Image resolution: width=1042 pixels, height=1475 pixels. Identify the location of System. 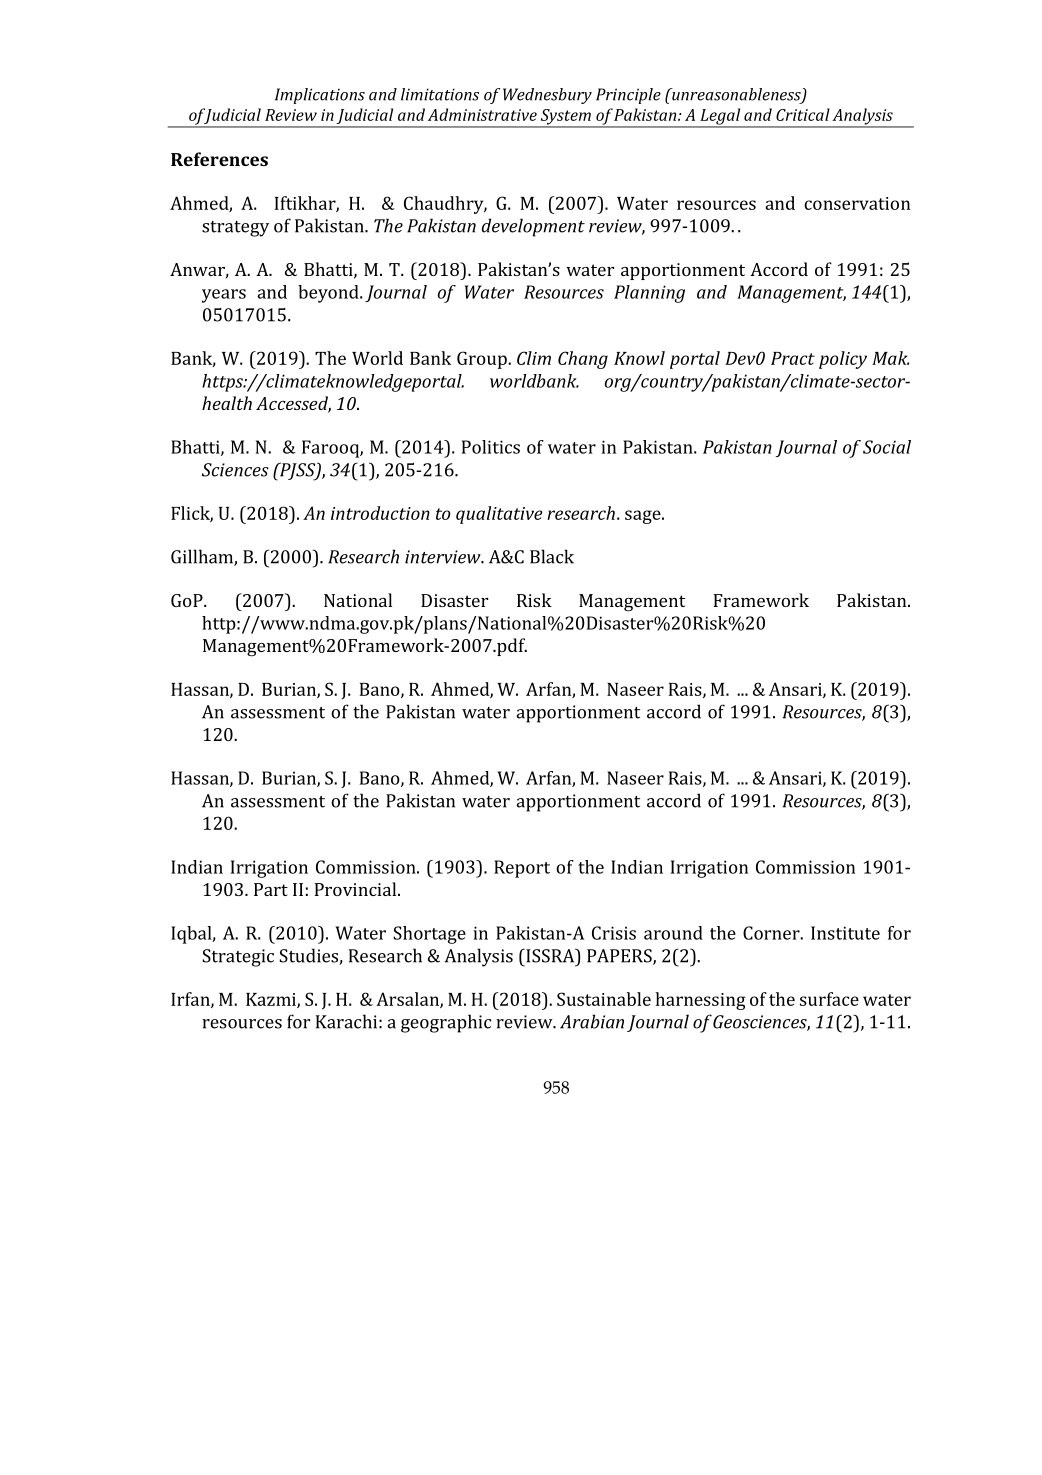
(565, 118).
